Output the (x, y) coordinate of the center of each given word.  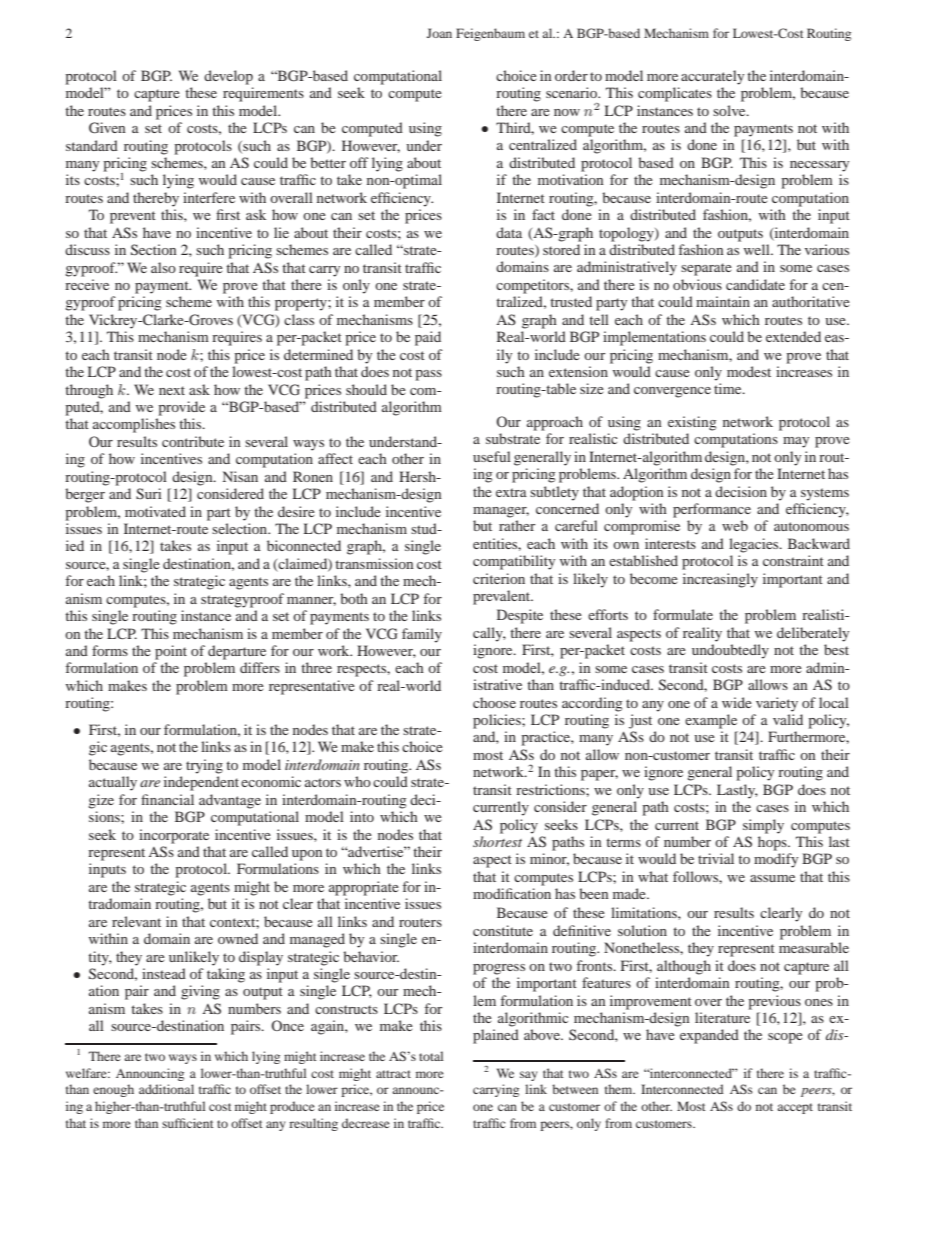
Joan (439, 33)
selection (241, 528)
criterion (499, 578)
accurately (712, 77)
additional (166, 1089)
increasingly (720, 580)
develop (228, 77)
